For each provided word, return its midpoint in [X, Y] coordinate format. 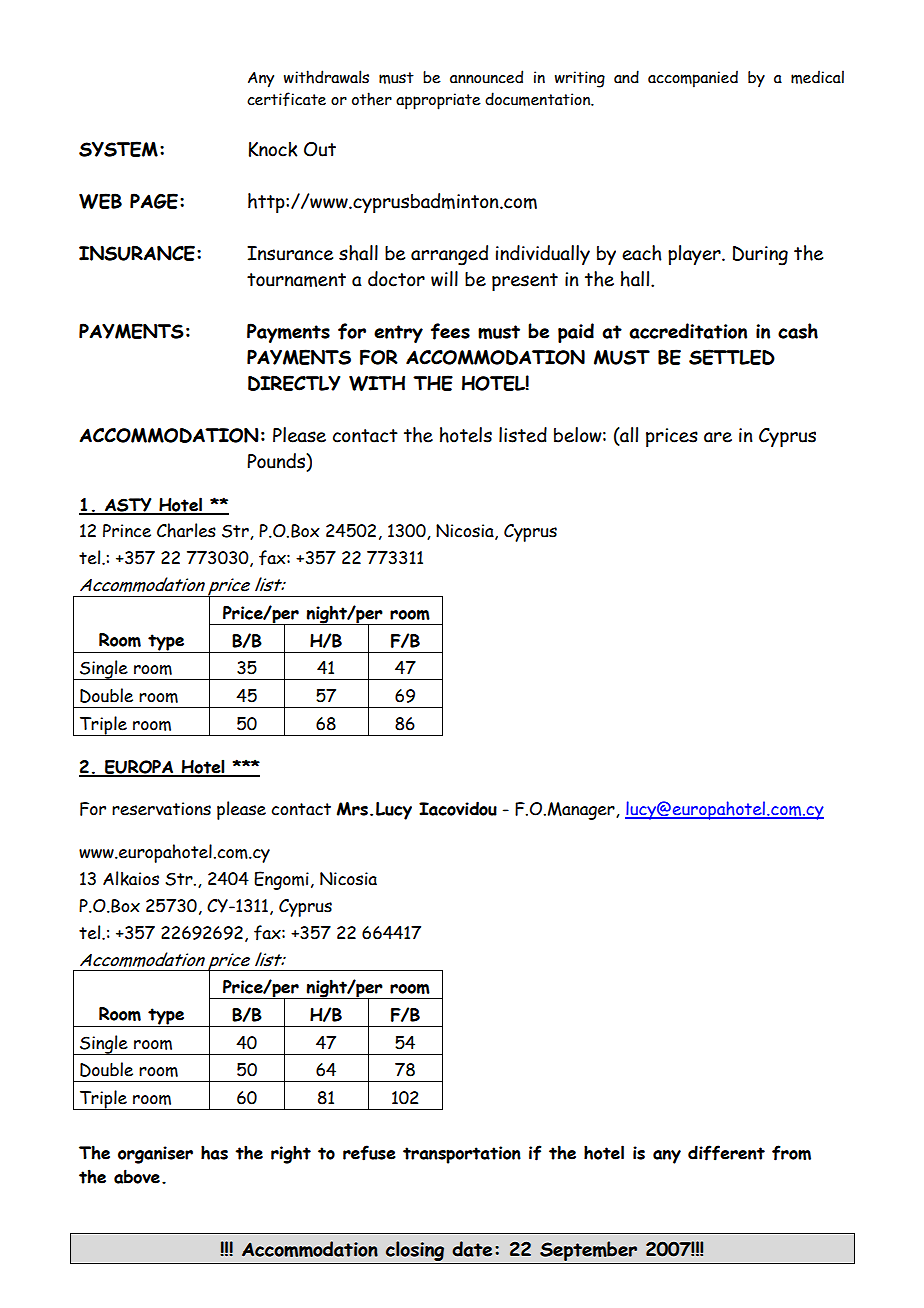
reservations [161, 809]
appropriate [438, 101]
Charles [186, 530]
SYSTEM [118, 149]
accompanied [693, 79]
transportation [462, 1155]
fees [450, 331]
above [137, 1176]
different [726, 1153]
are [718, 437]
